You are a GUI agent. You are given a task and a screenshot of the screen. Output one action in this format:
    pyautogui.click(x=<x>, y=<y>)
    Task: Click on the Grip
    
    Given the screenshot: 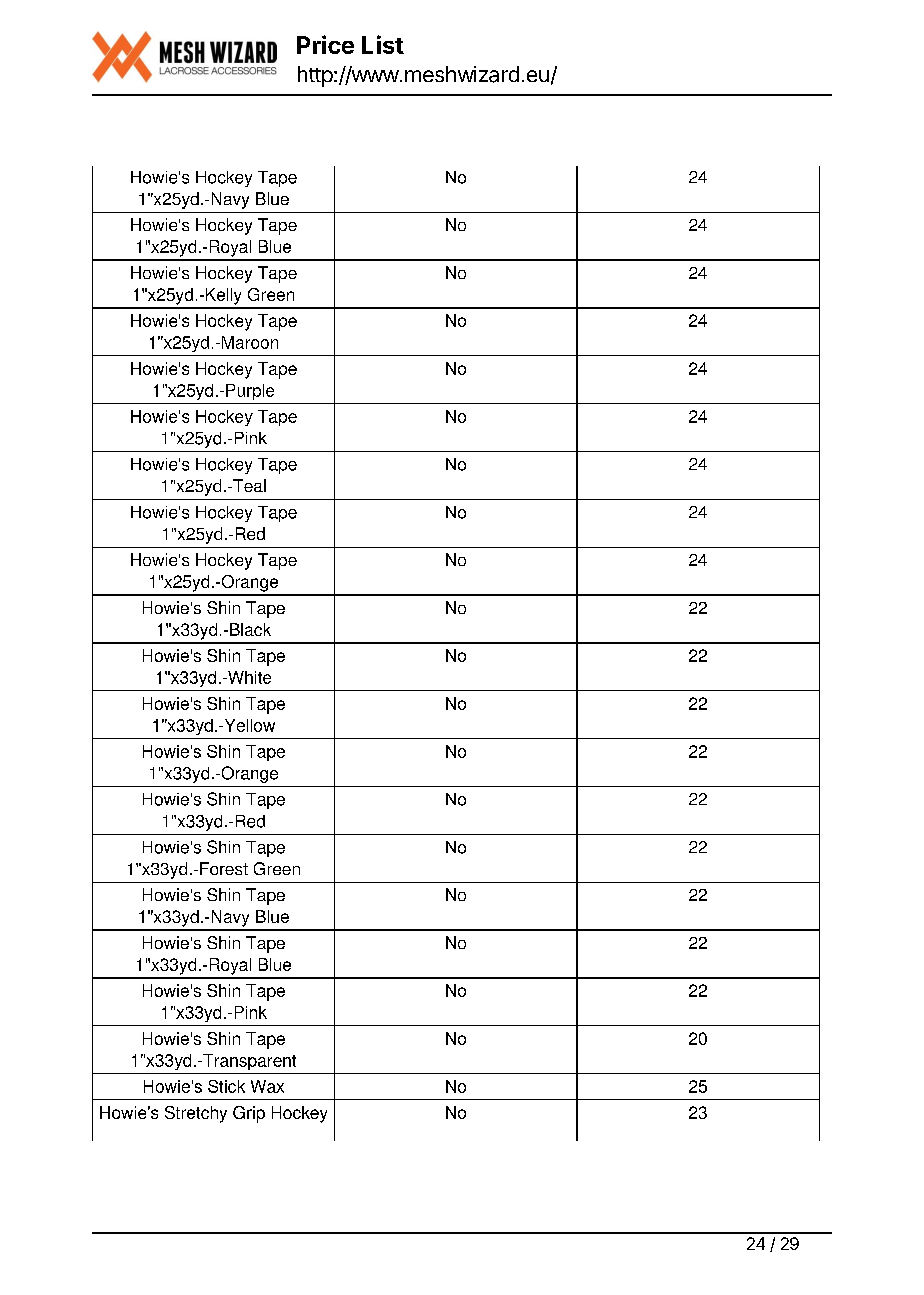 What is the action you would take?
    pyautogui.click(x=249, y=1114)
